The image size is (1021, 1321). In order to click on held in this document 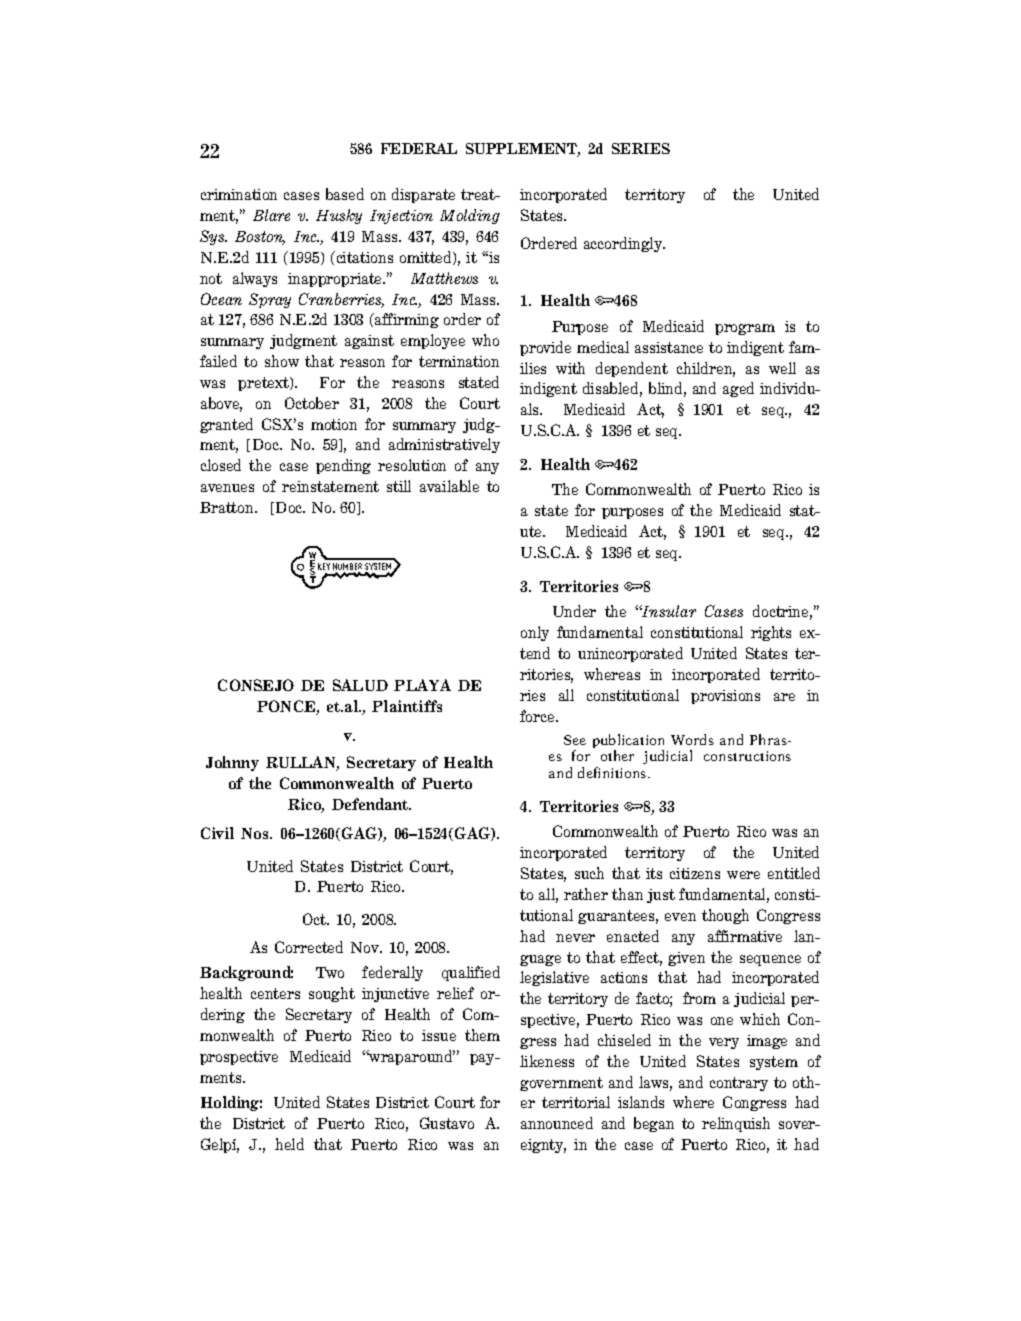, I will do `click(289, 1144)`.
